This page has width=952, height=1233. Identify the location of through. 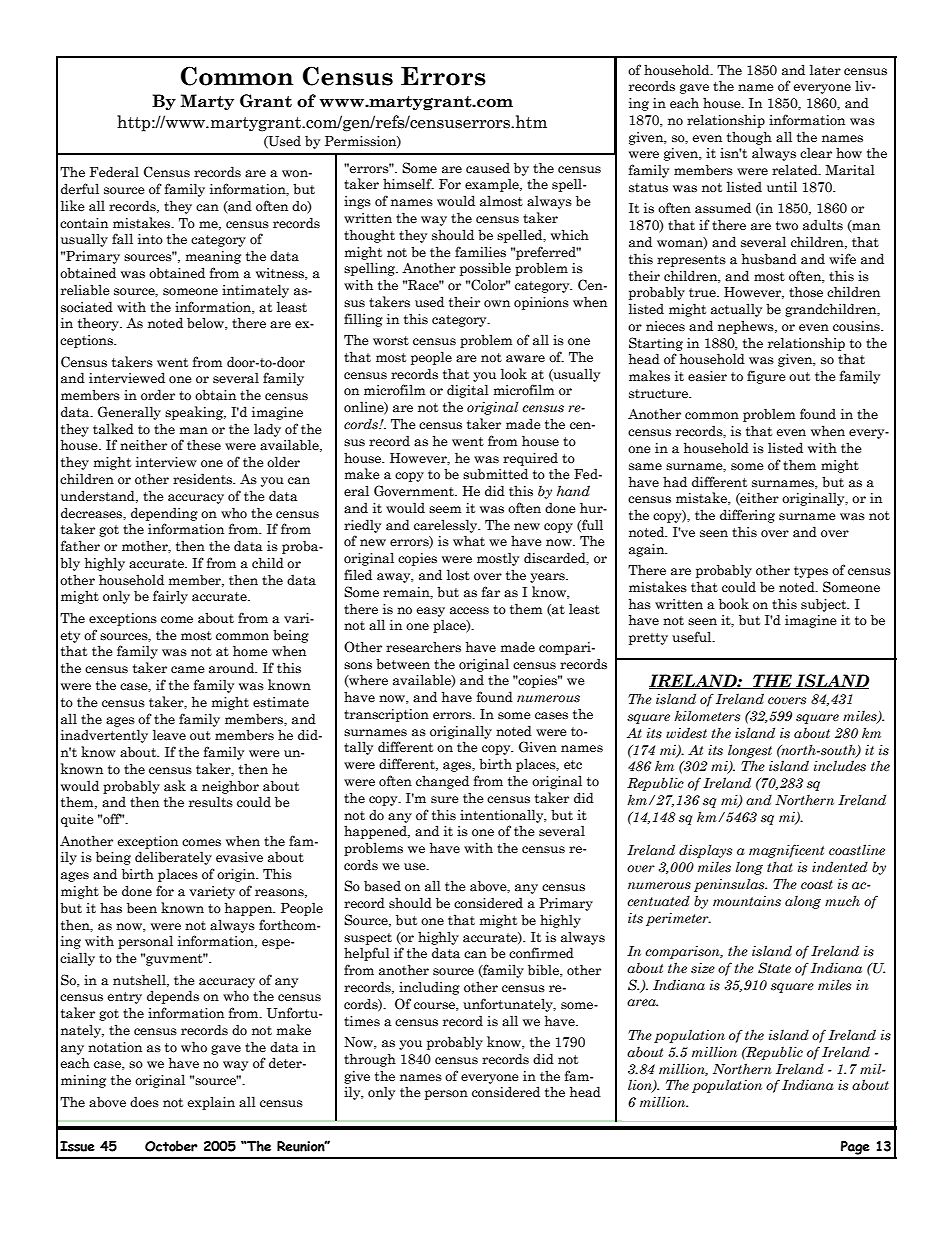
(370, 1060).
